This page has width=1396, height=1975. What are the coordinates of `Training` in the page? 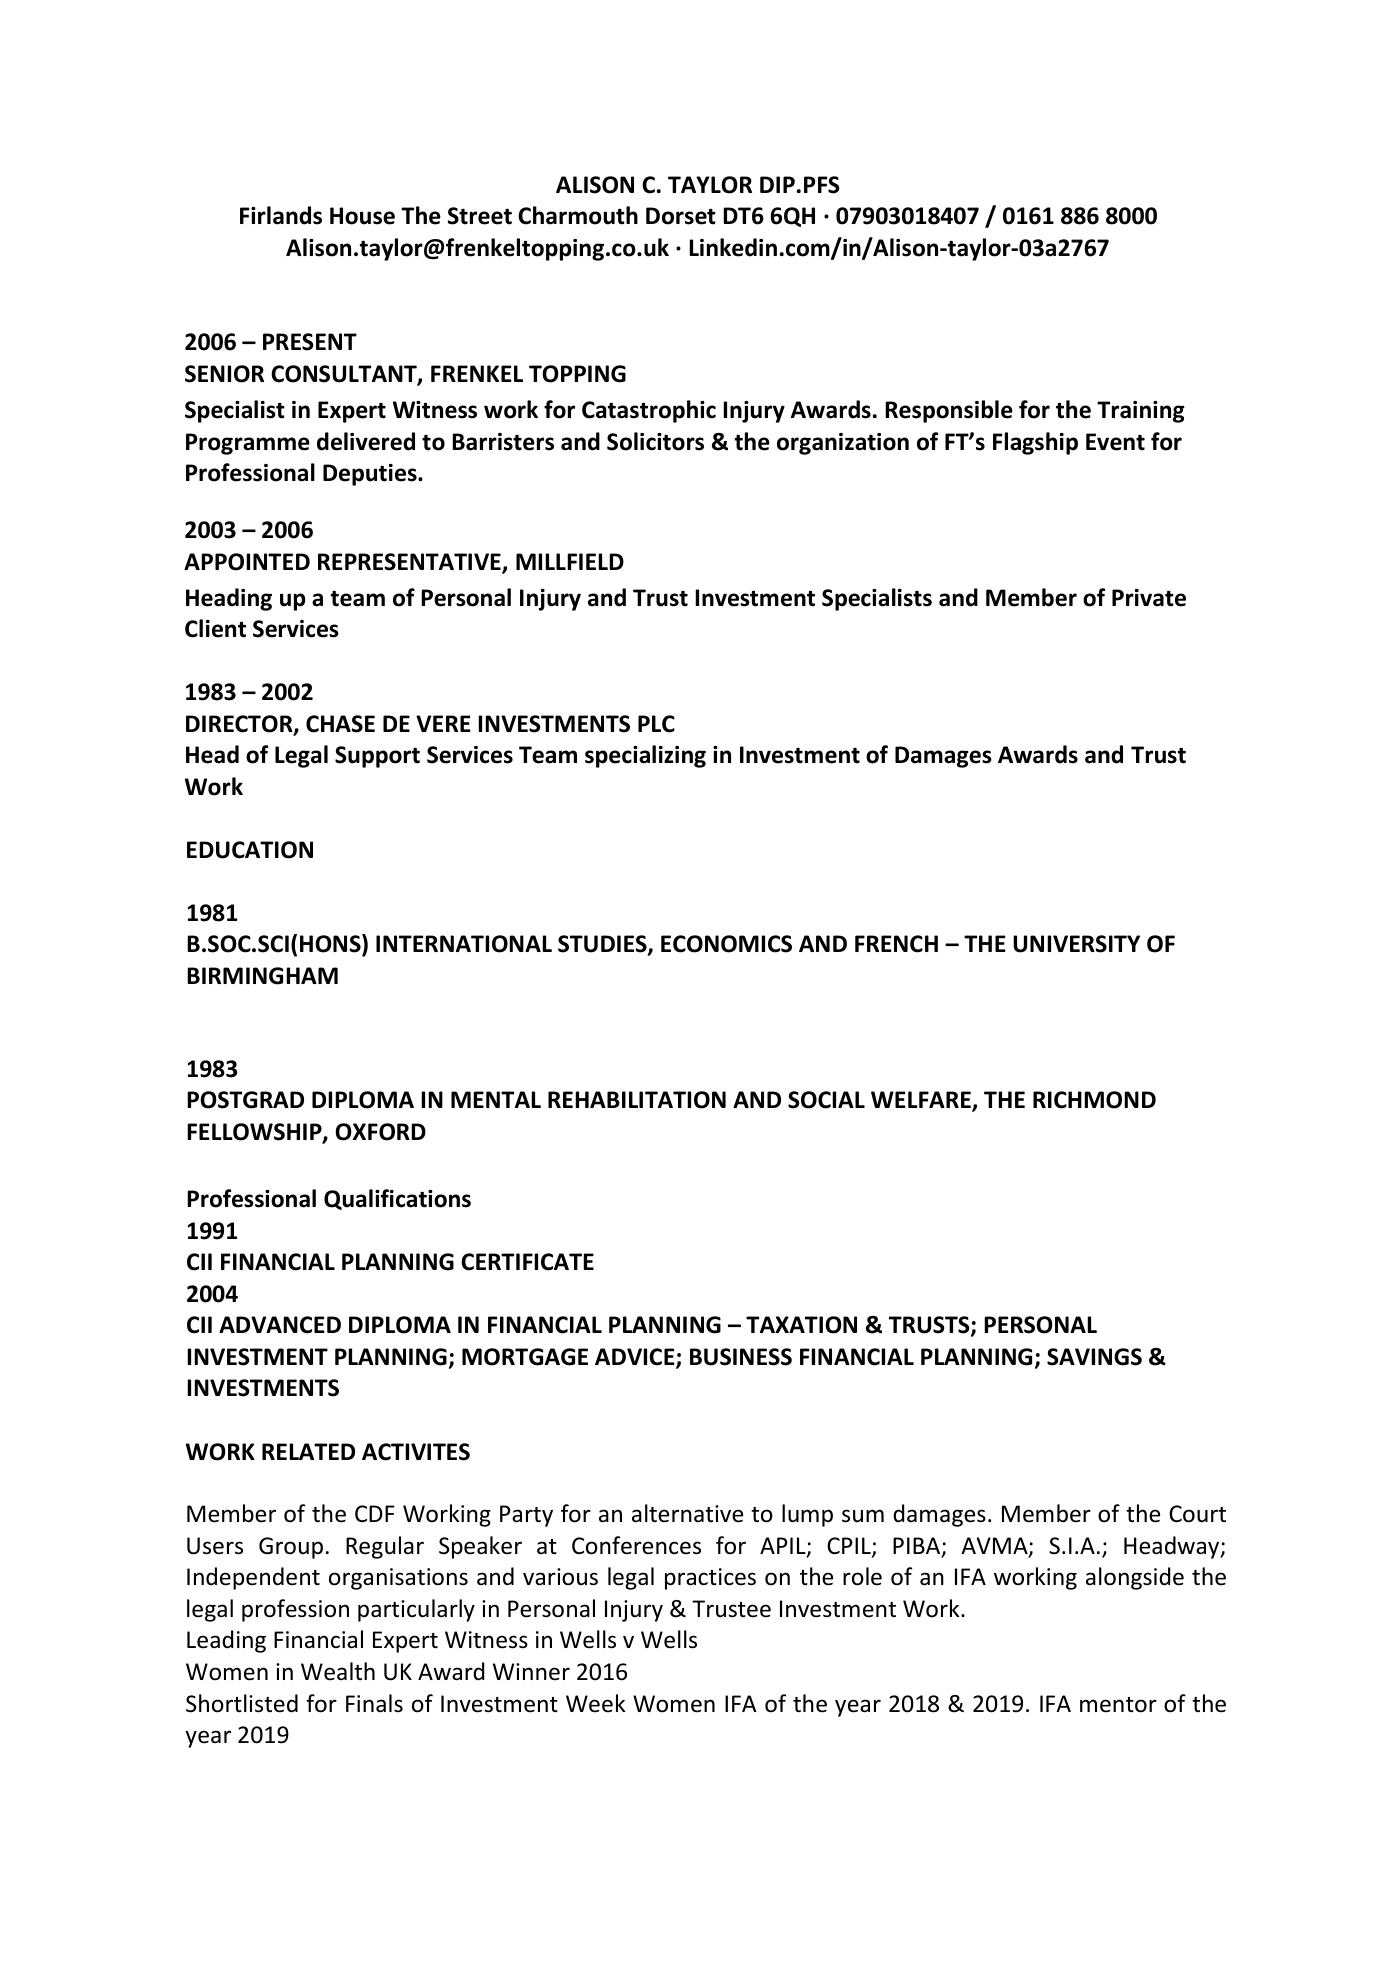 It's located at (1141, 412).
